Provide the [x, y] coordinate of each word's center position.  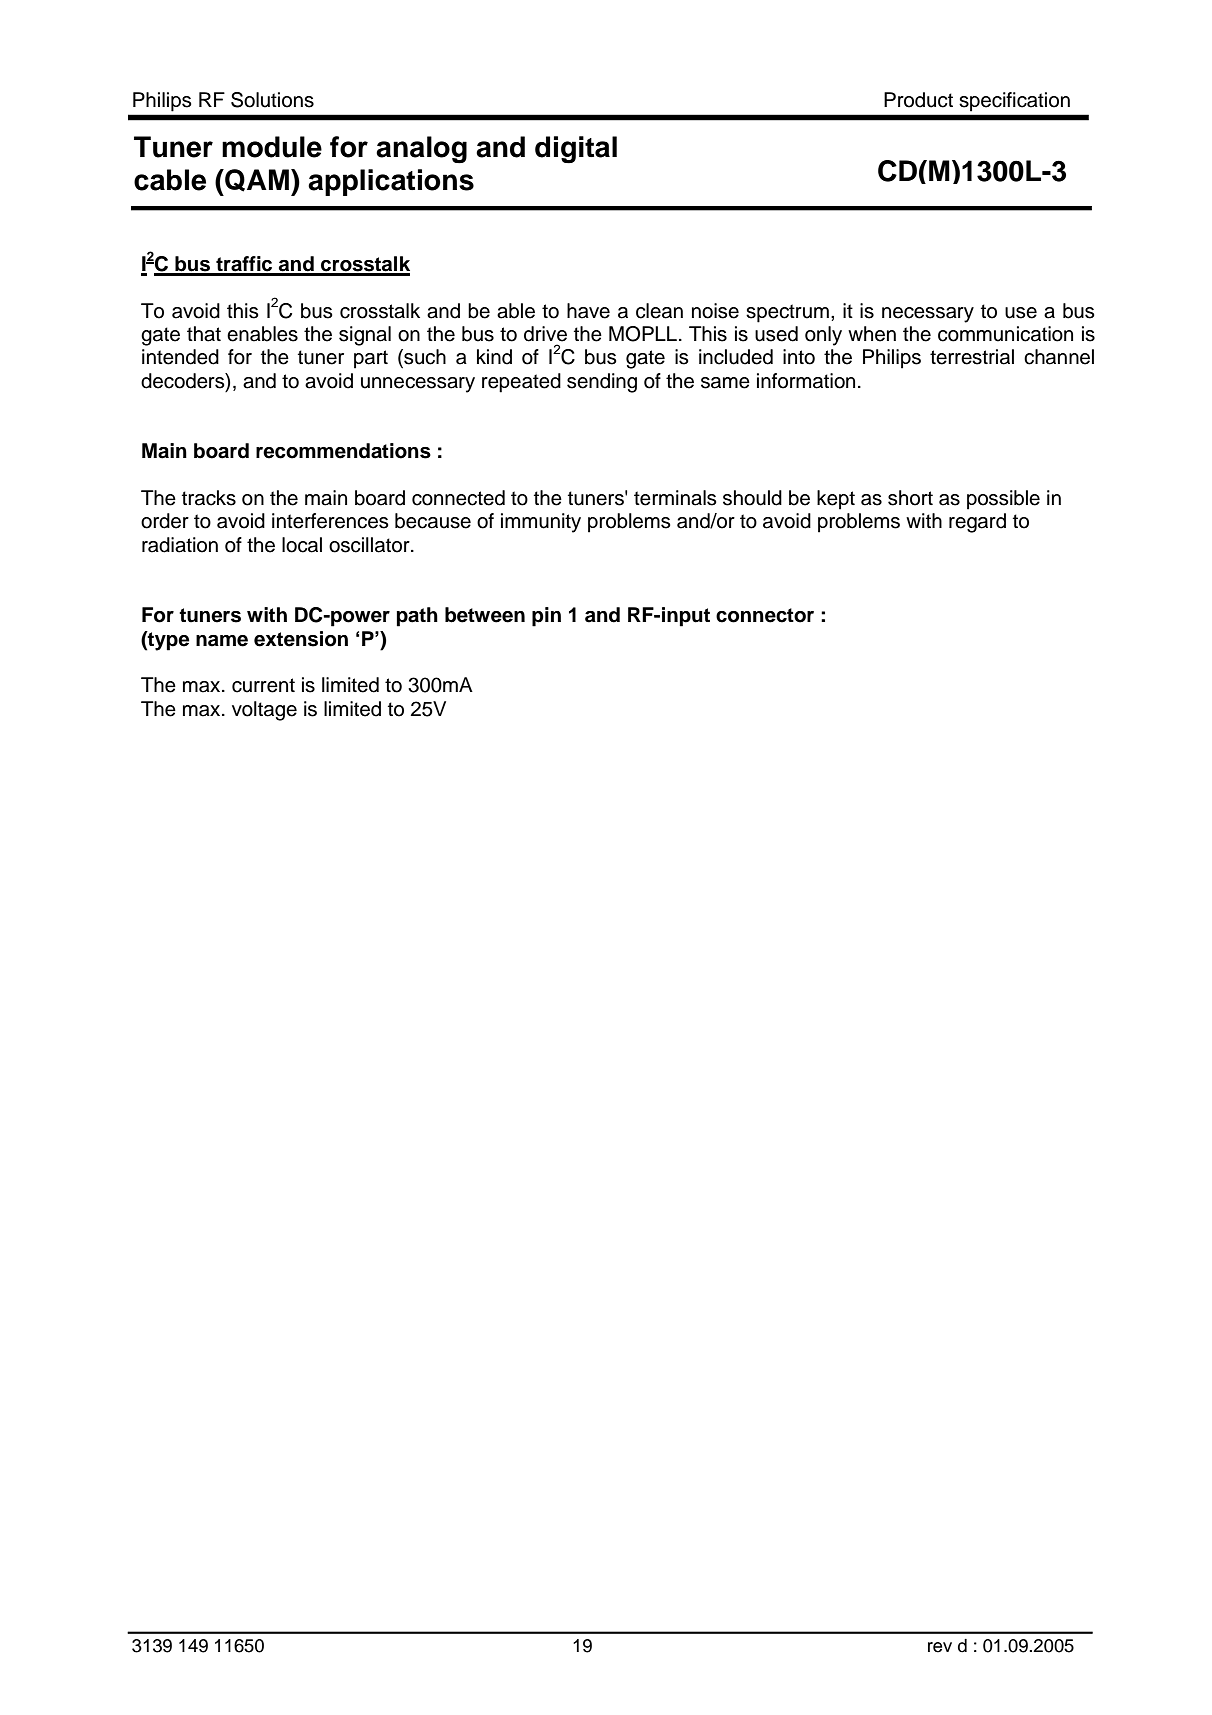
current [263, 685]
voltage [264, 711]
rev [940, 1647]
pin [546, 617]
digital [576, 150]
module [272, 147]
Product [918, 100]
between [485, 615]
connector [765, 615]
